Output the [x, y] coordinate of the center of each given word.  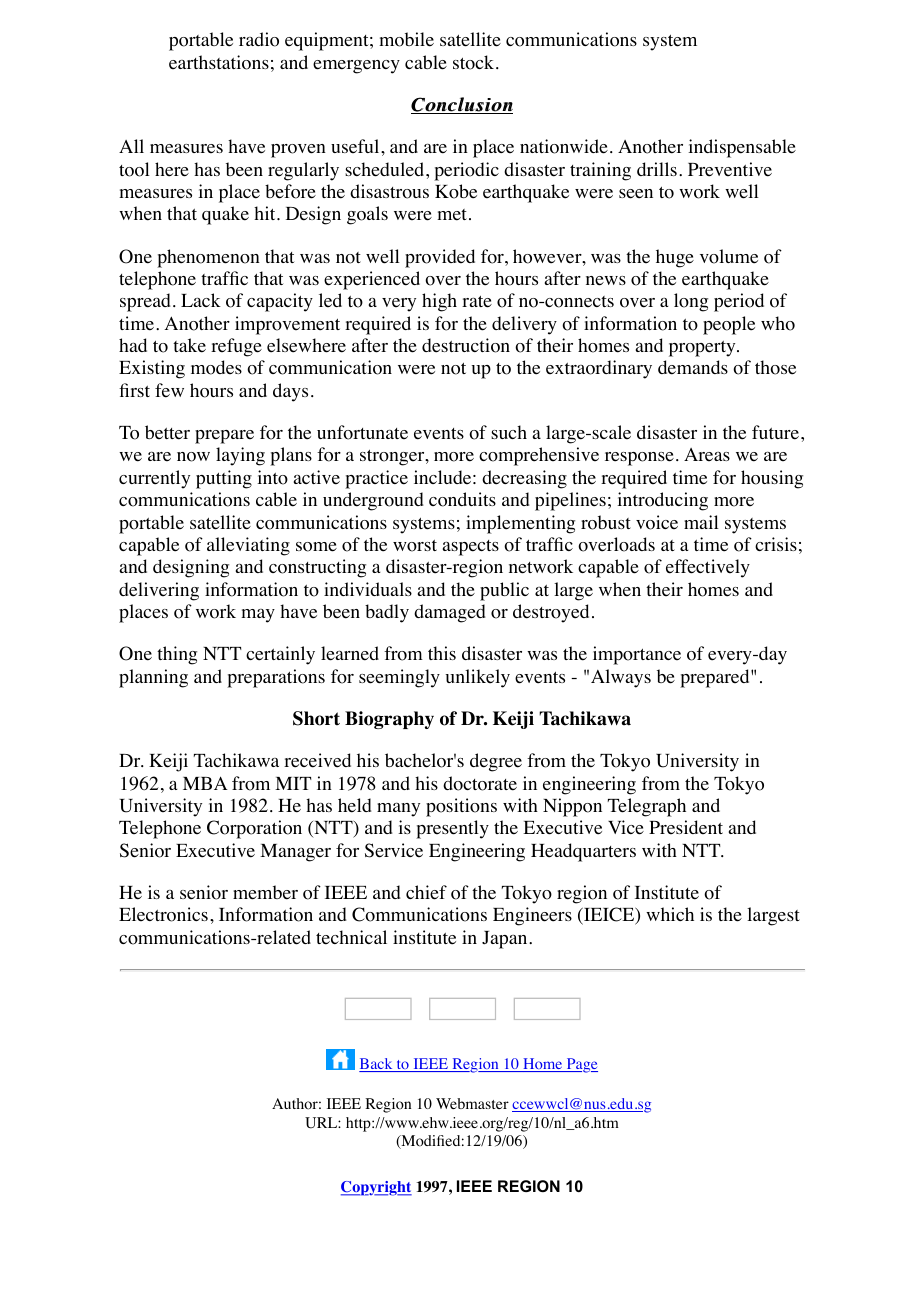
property [703, 349]
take [189, 345]
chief [426, 892]
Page [581, 1065]
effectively [708, 568]
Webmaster [472, 1103]
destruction [466, 345]
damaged [449, 613]
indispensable [742, 148]
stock [475, 62]
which [670, 914]
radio [259, 39]
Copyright [376, 1188]
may [258, 616]
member [265, 892]
